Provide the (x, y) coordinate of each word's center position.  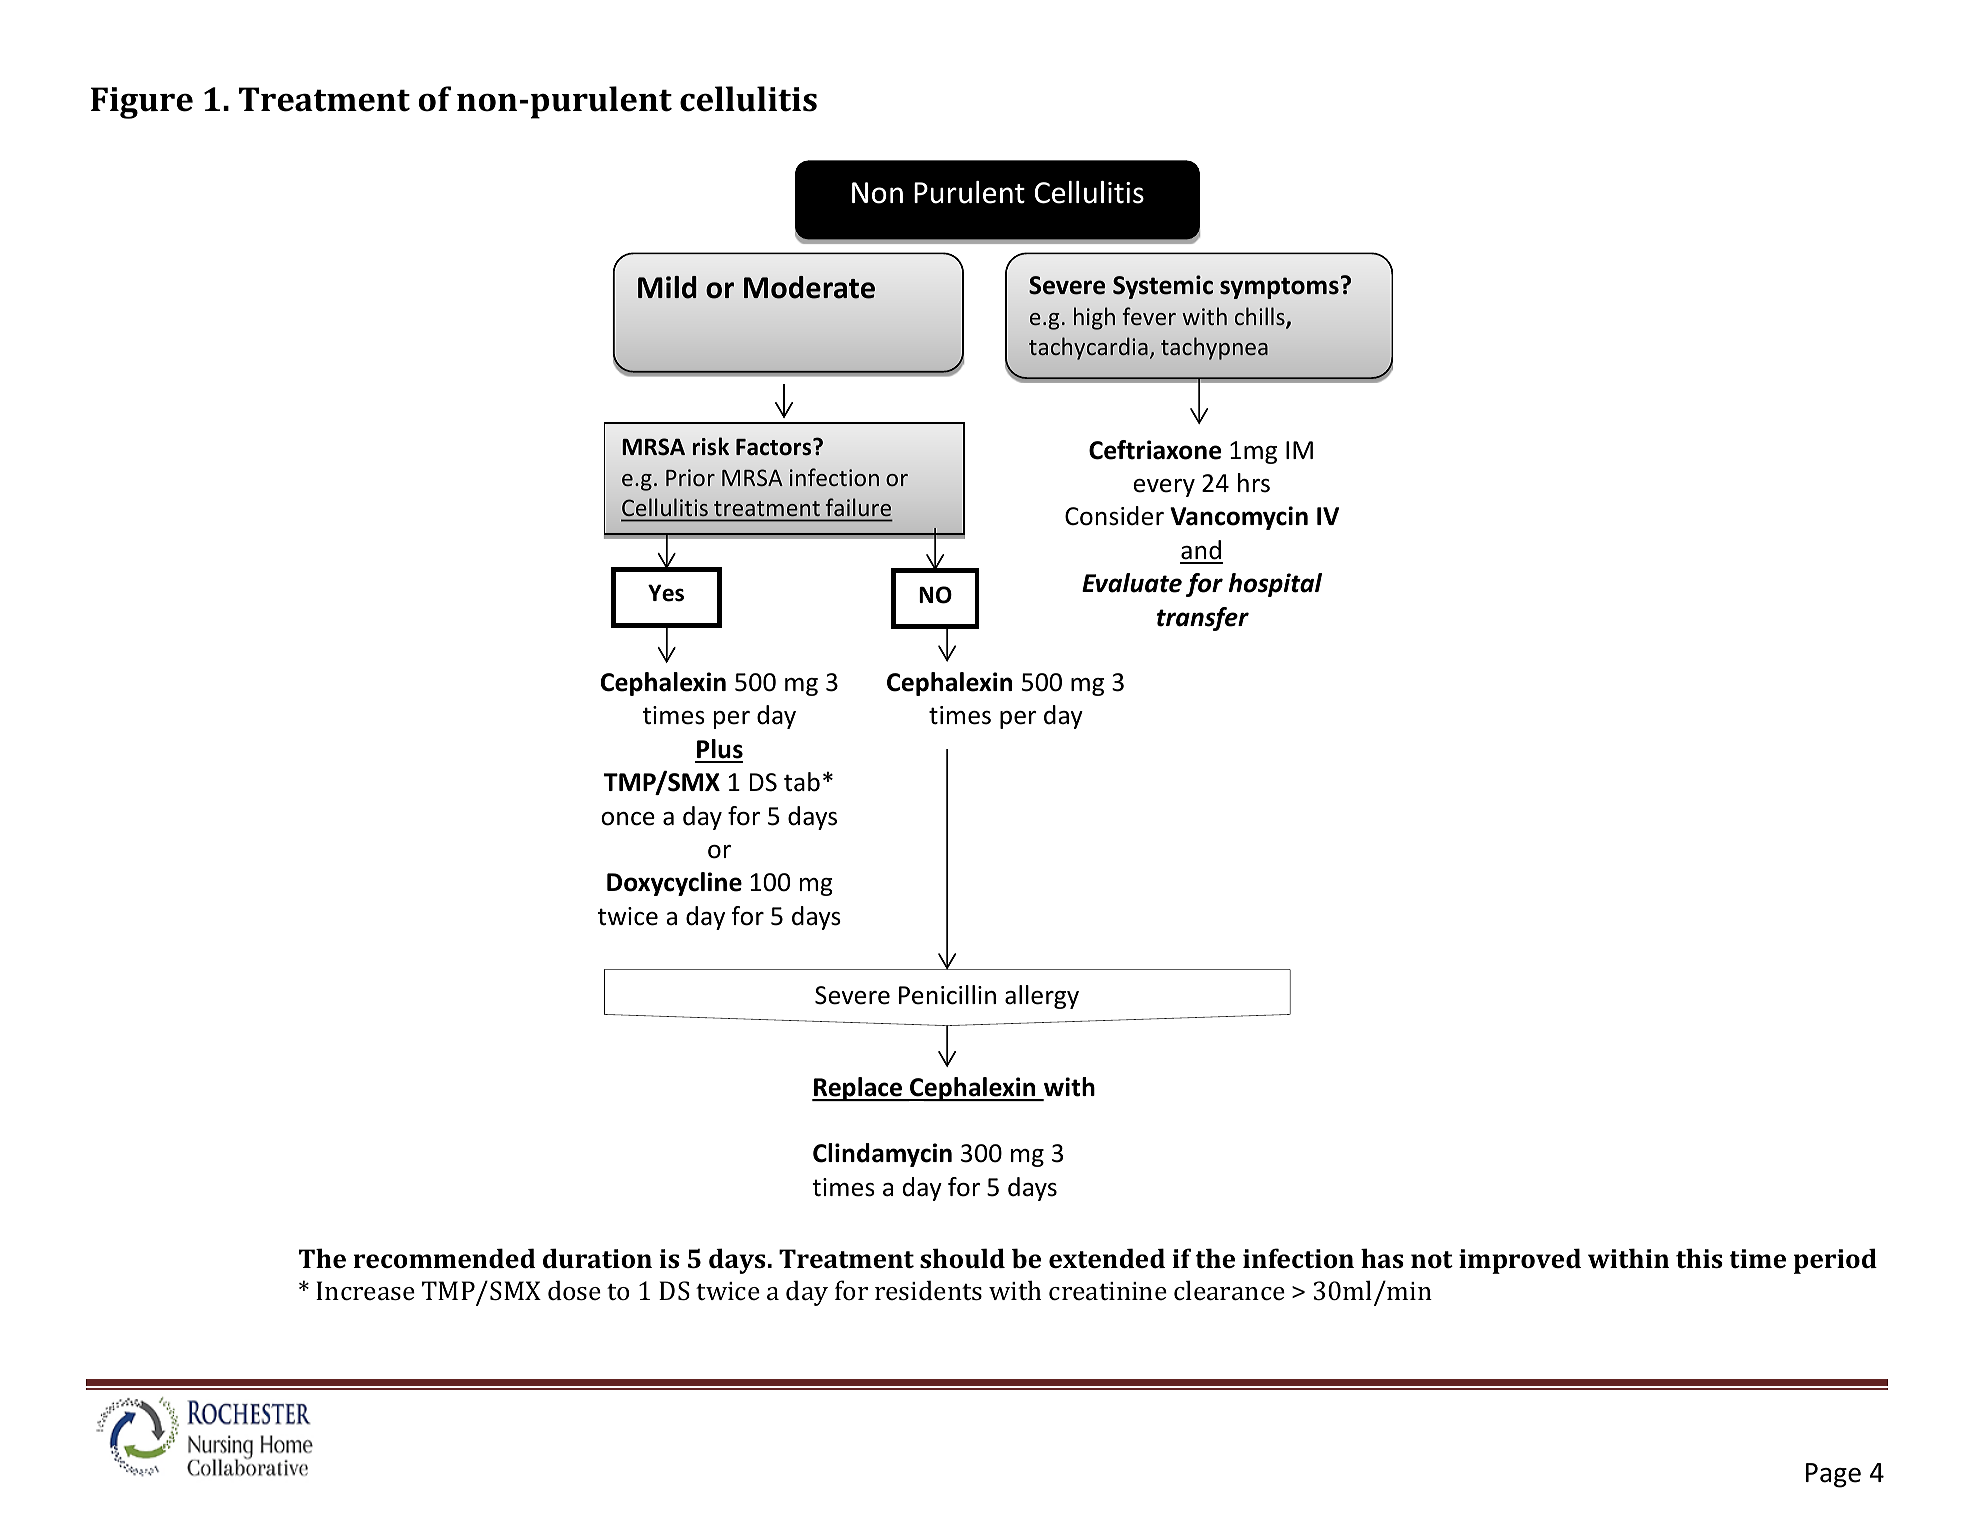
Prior (690, 477)
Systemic (1163, 287)
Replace (858, 1089)
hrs (1254, 483)
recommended (444, 1258)
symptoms (1279, 288)
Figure (142, 103)
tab (802, 782)
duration (597, 1258)
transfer (1203, 619)
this (1699, 1258)
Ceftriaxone (1155, 450)
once (628, 819)
